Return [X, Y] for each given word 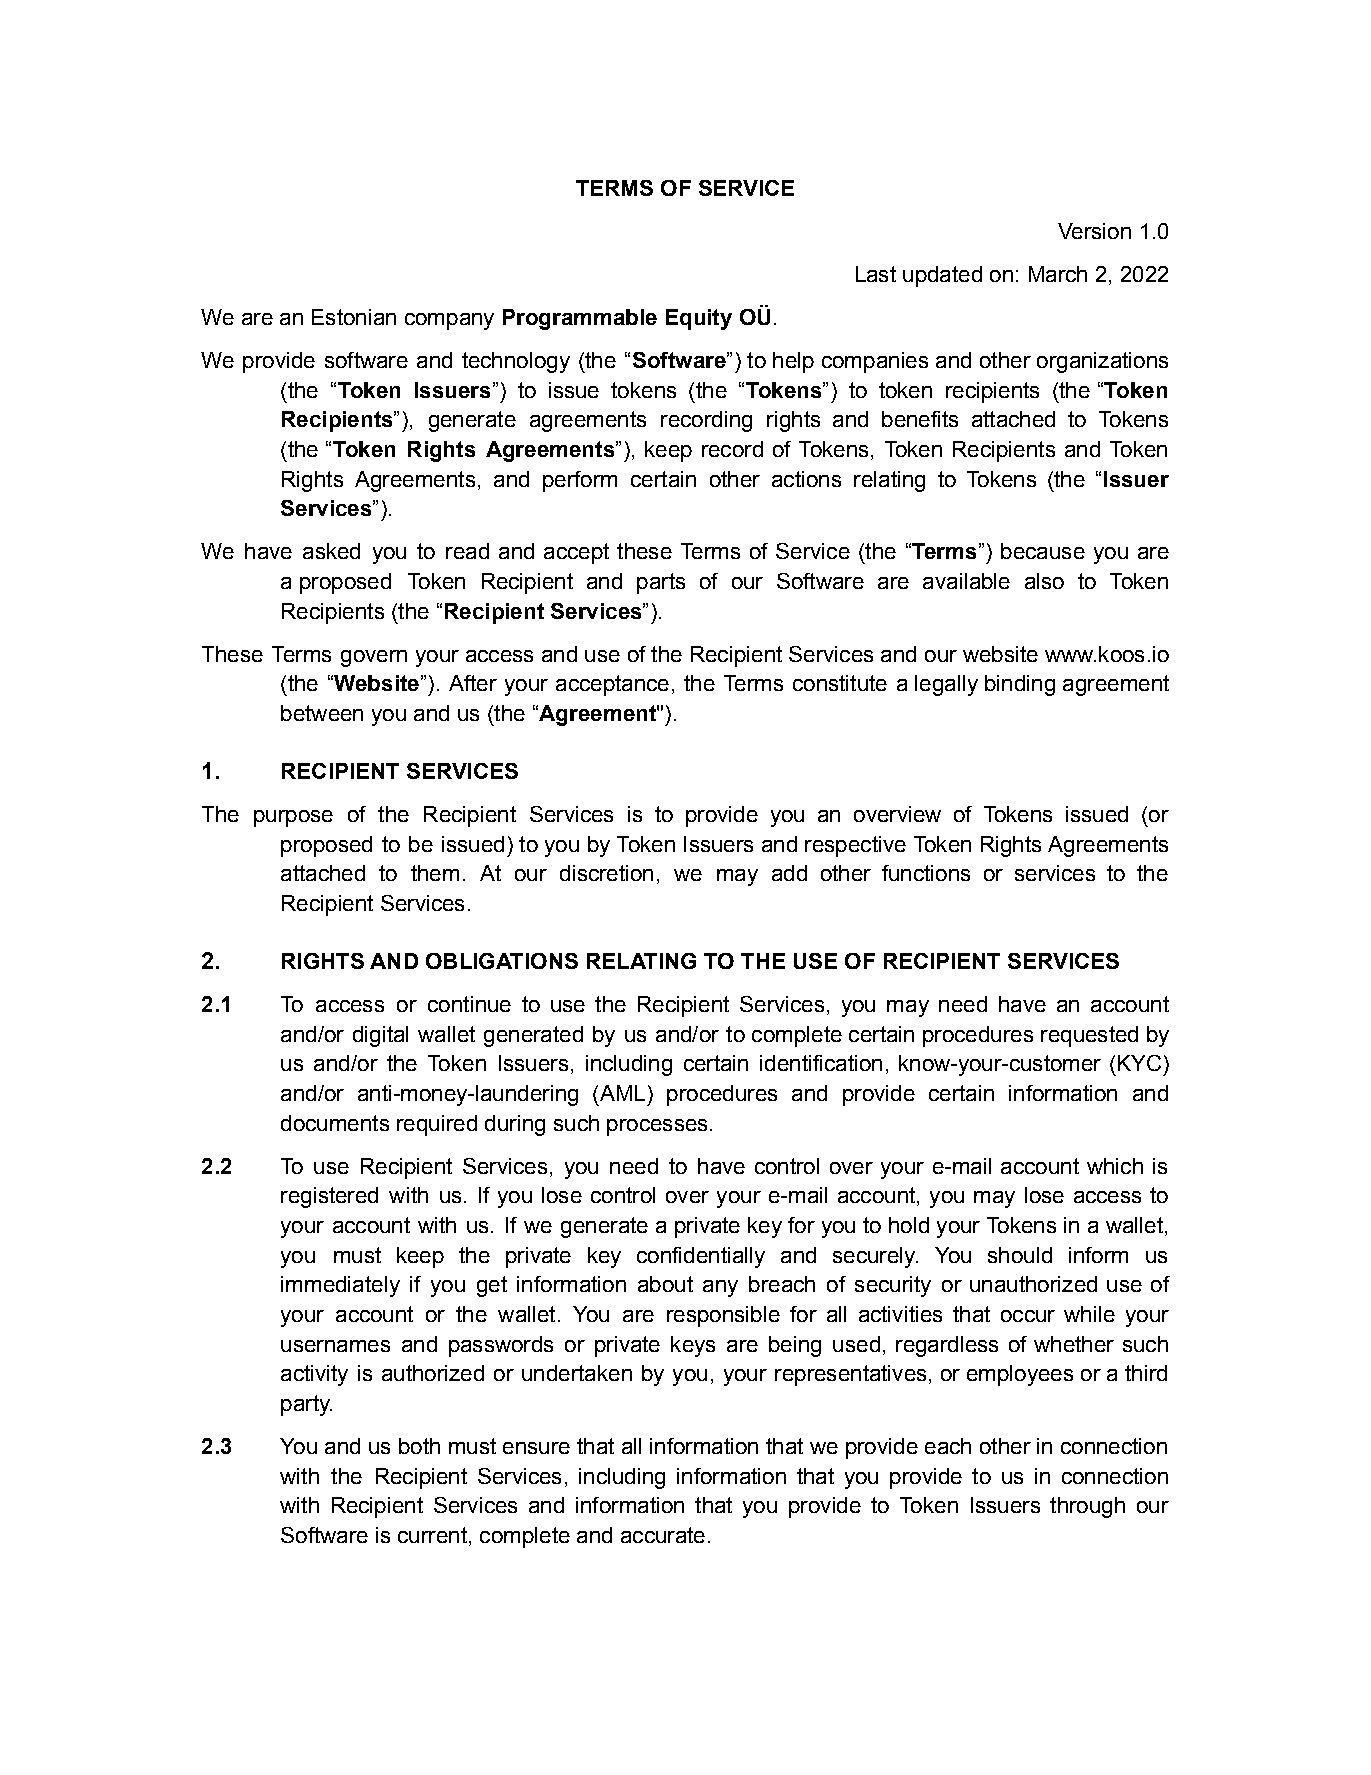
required [437, 1125]
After [473, 683]
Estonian [354, 317]
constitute [840, 683]
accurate [663, 1535]
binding [1020, 685]
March [1058, 274]
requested [1089, 1036]
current [432, 1535]
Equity [699, 319]
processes [657, 1127]
